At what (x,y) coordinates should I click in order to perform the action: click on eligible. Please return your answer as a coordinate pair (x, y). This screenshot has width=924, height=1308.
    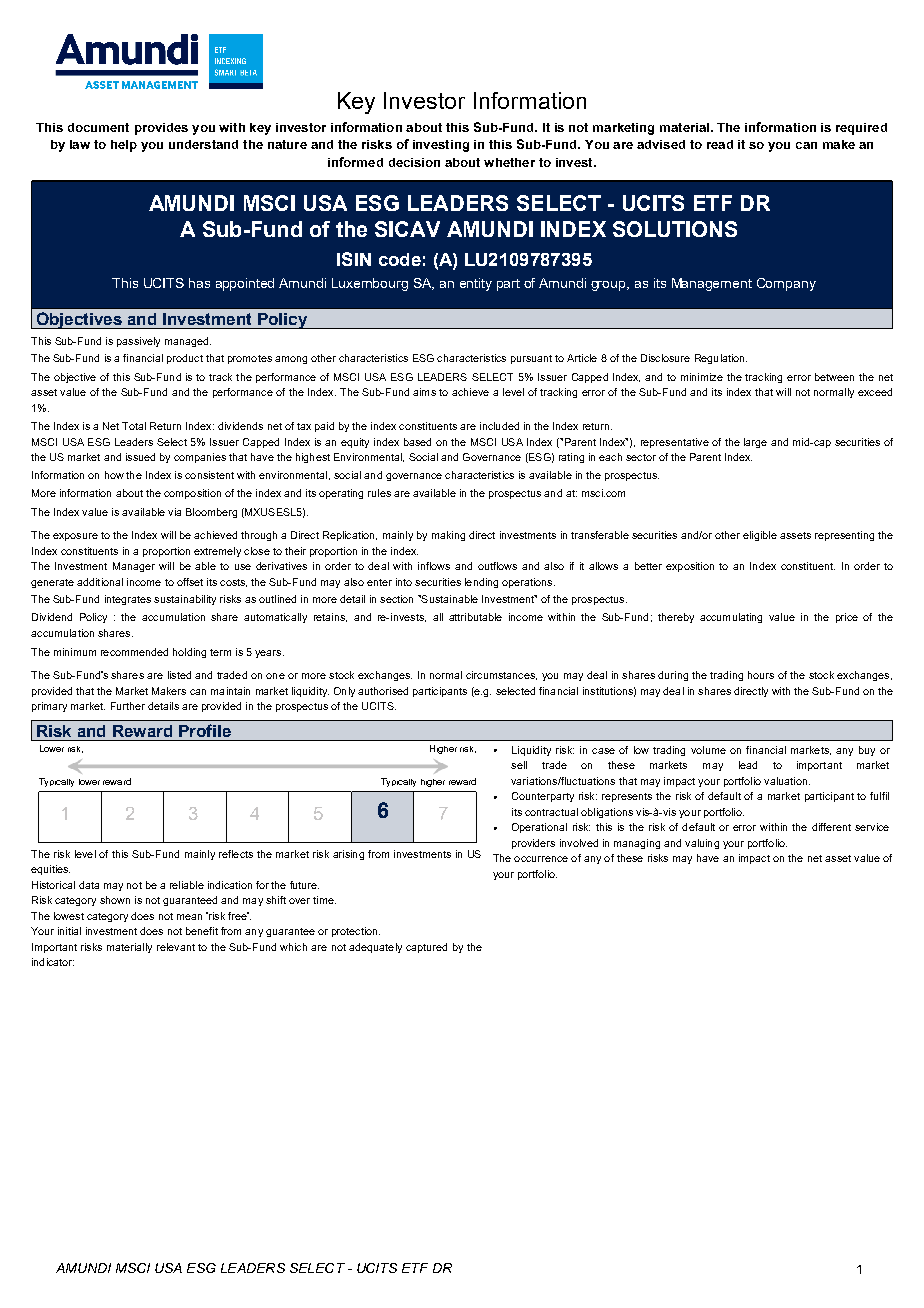
    Looking at the image, I should click on (760, 536).
